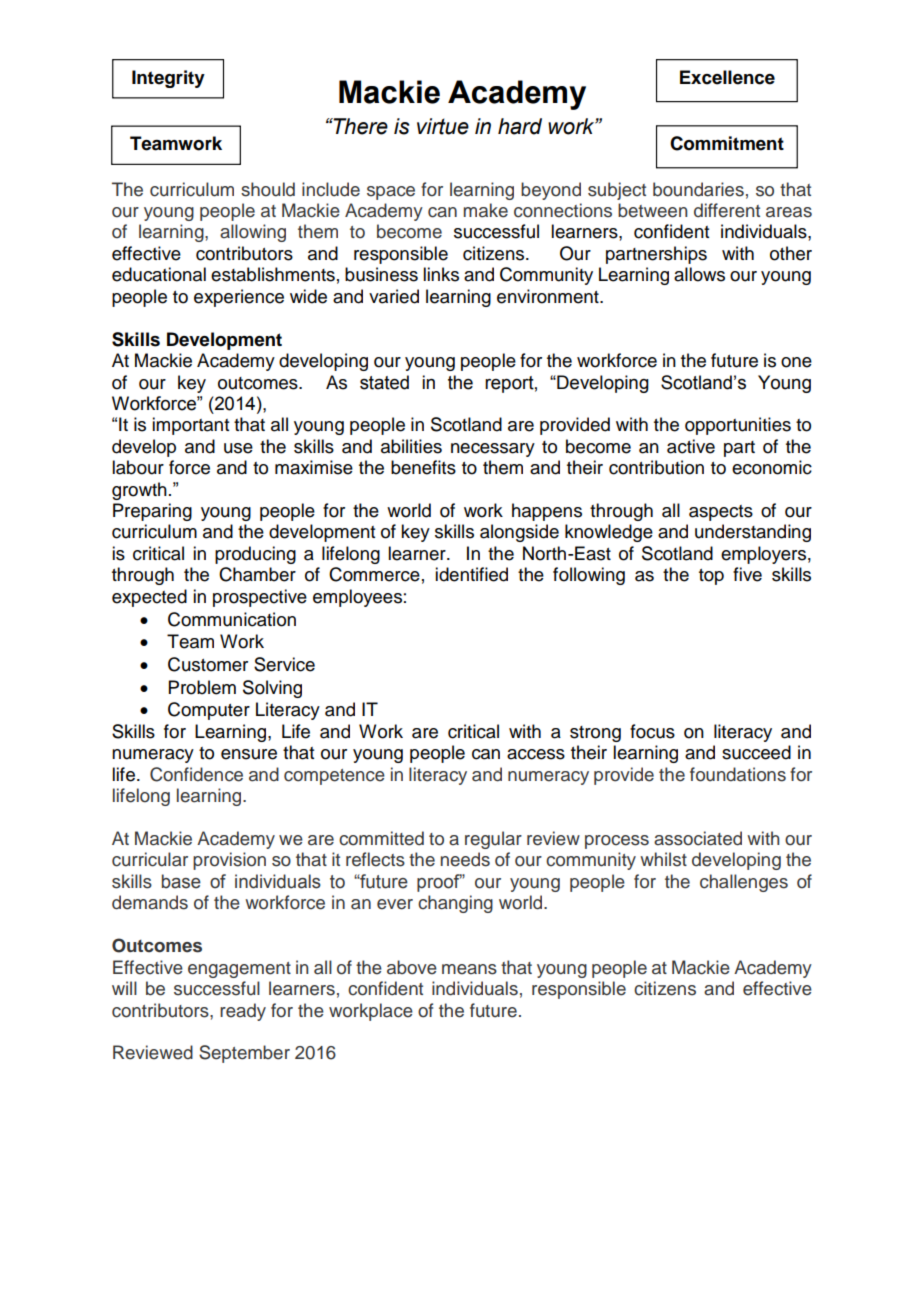  Describe the element at coordinates (190, 426) in the screenshot. I see `important` at that location.
